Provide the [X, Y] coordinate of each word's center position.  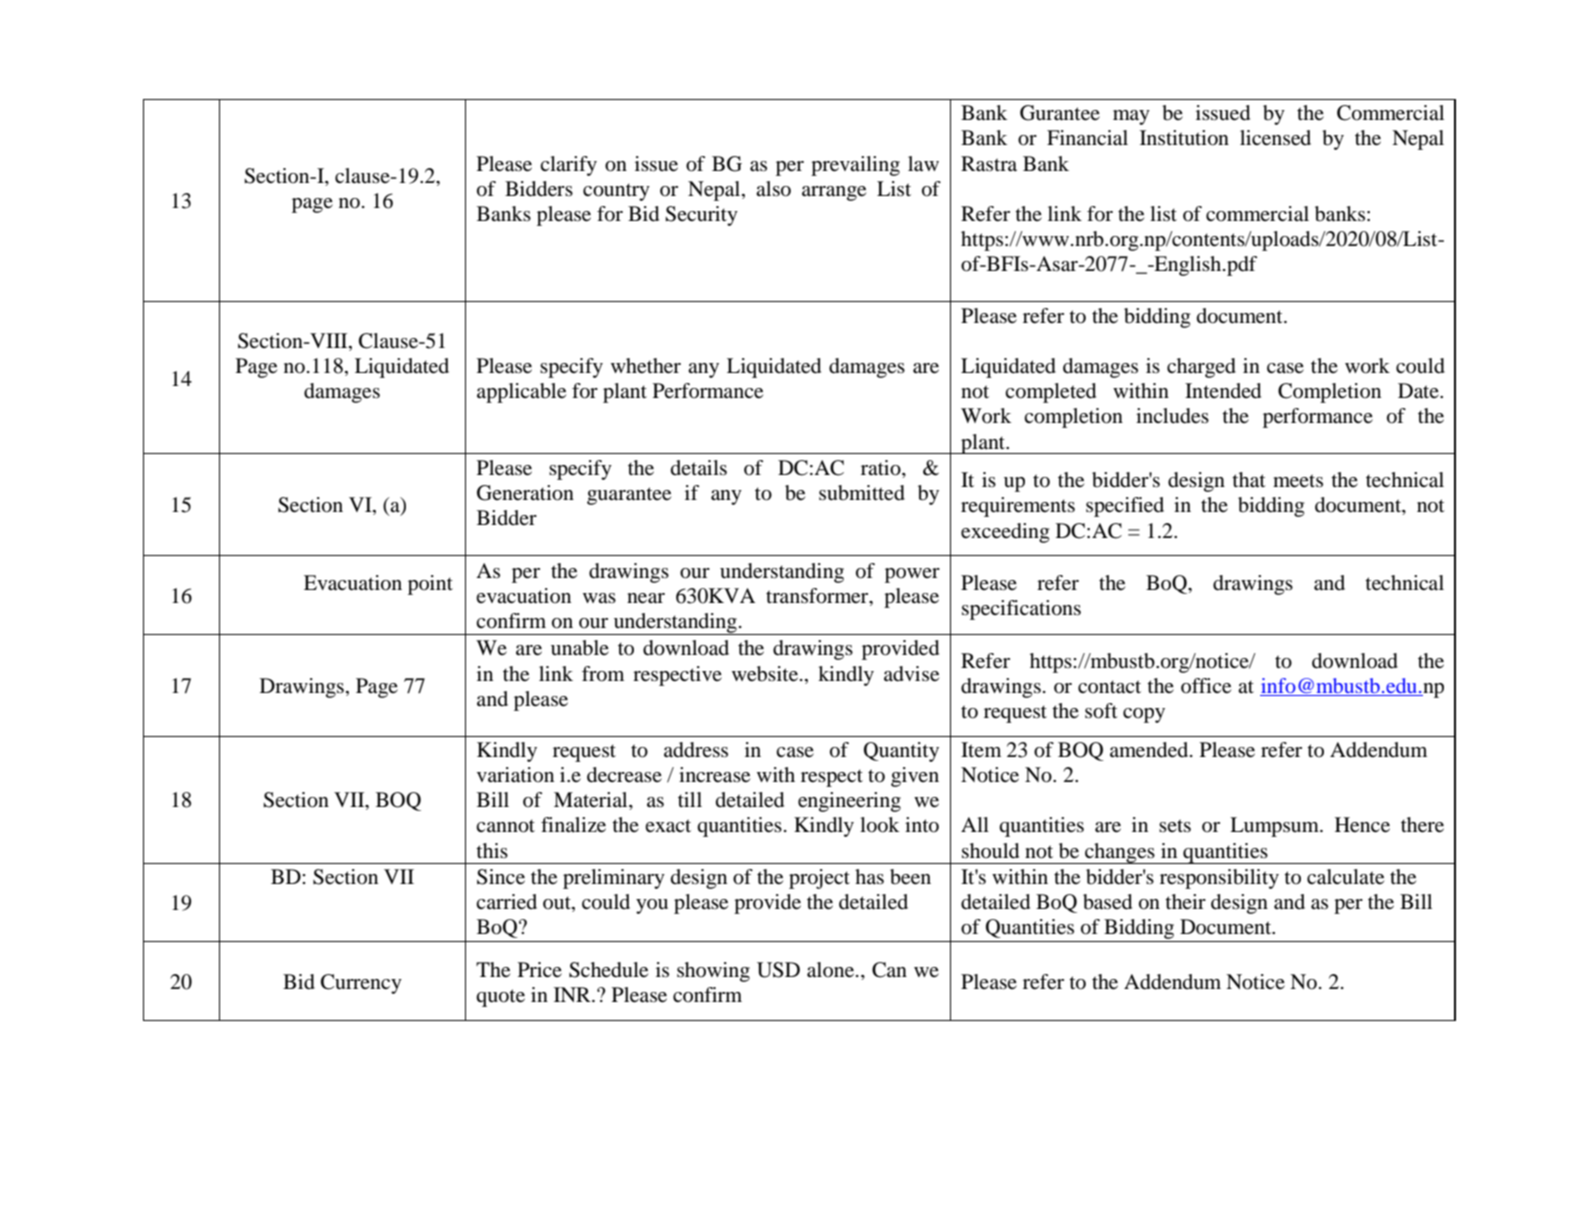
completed [1050, 393]
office [1206, 686]
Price [540, 969]
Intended [1223, 391]
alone [832, 970]
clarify [568, 166]
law [923, 164]
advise [911, 674]
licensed [1275, 138]
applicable [521, 393]
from [603, 674]
